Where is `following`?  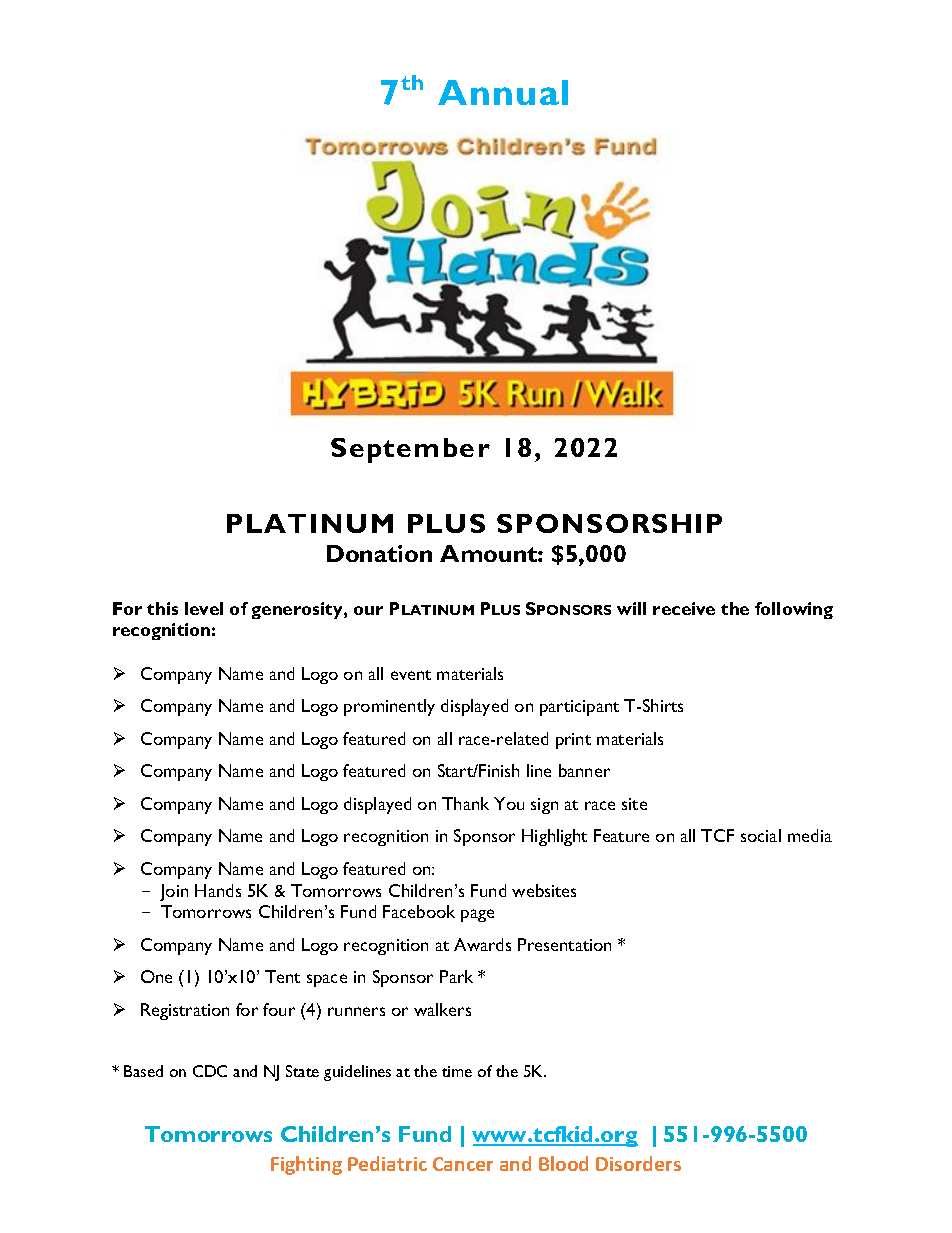 following is located at coordinates (794, 610).
